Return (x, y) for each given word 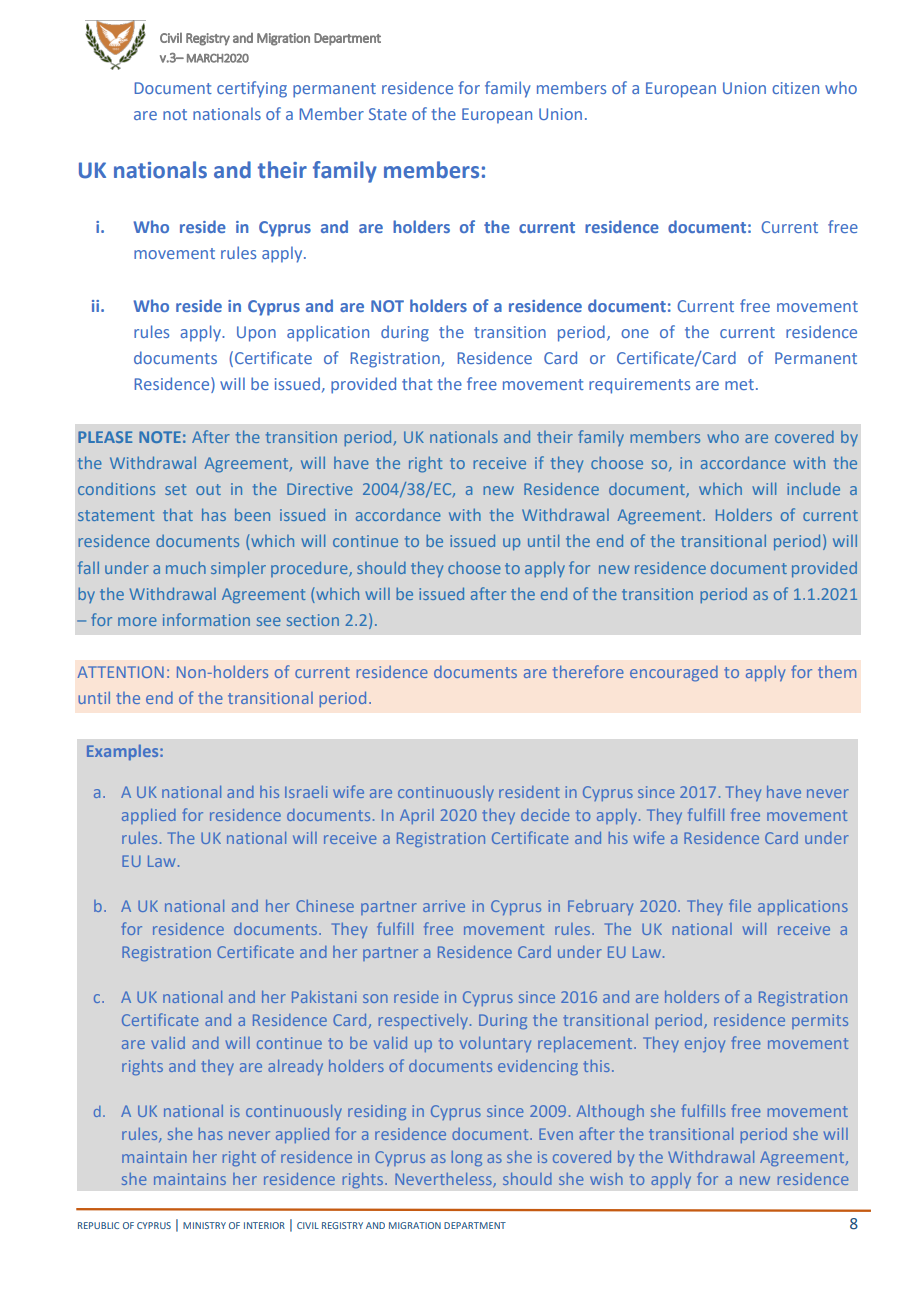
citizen (795, 88)
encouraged (674, 674)
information (206, 619)
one (635, 333)
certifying (252, 89)
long (467, 1158)
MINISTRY (204, 1225)
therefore (588, 671)
